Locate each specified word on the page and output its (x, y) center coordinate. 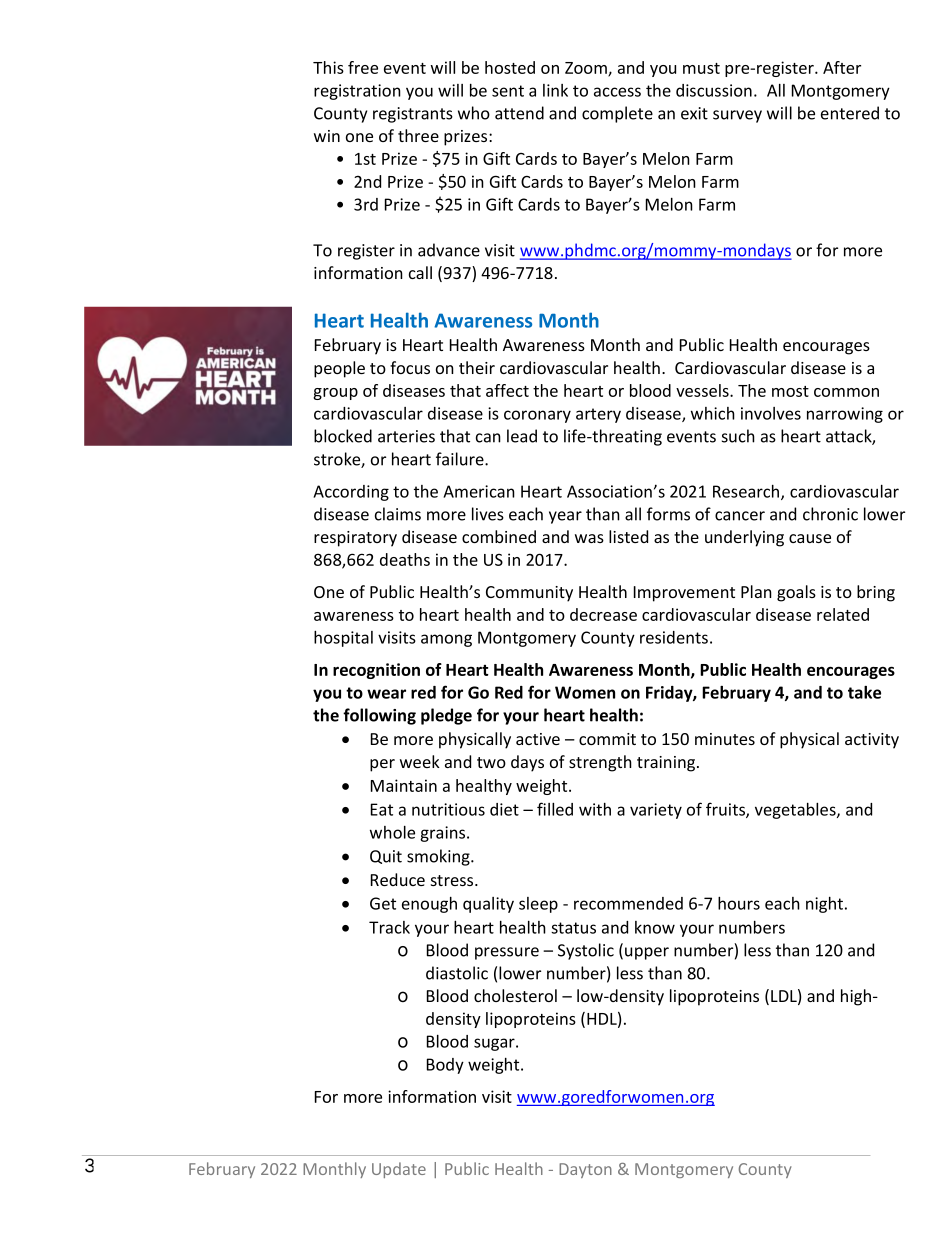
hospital (343, 638)
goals (796, 593)
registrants (413, 115)
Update (399, 1170)
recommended (628, 903)
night (826, 905)
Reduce (398, 879)
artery (598, 415)
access (617, 92)
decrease (603, 614)
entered (850, 113)
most (790, 391)
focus (410, 367)
